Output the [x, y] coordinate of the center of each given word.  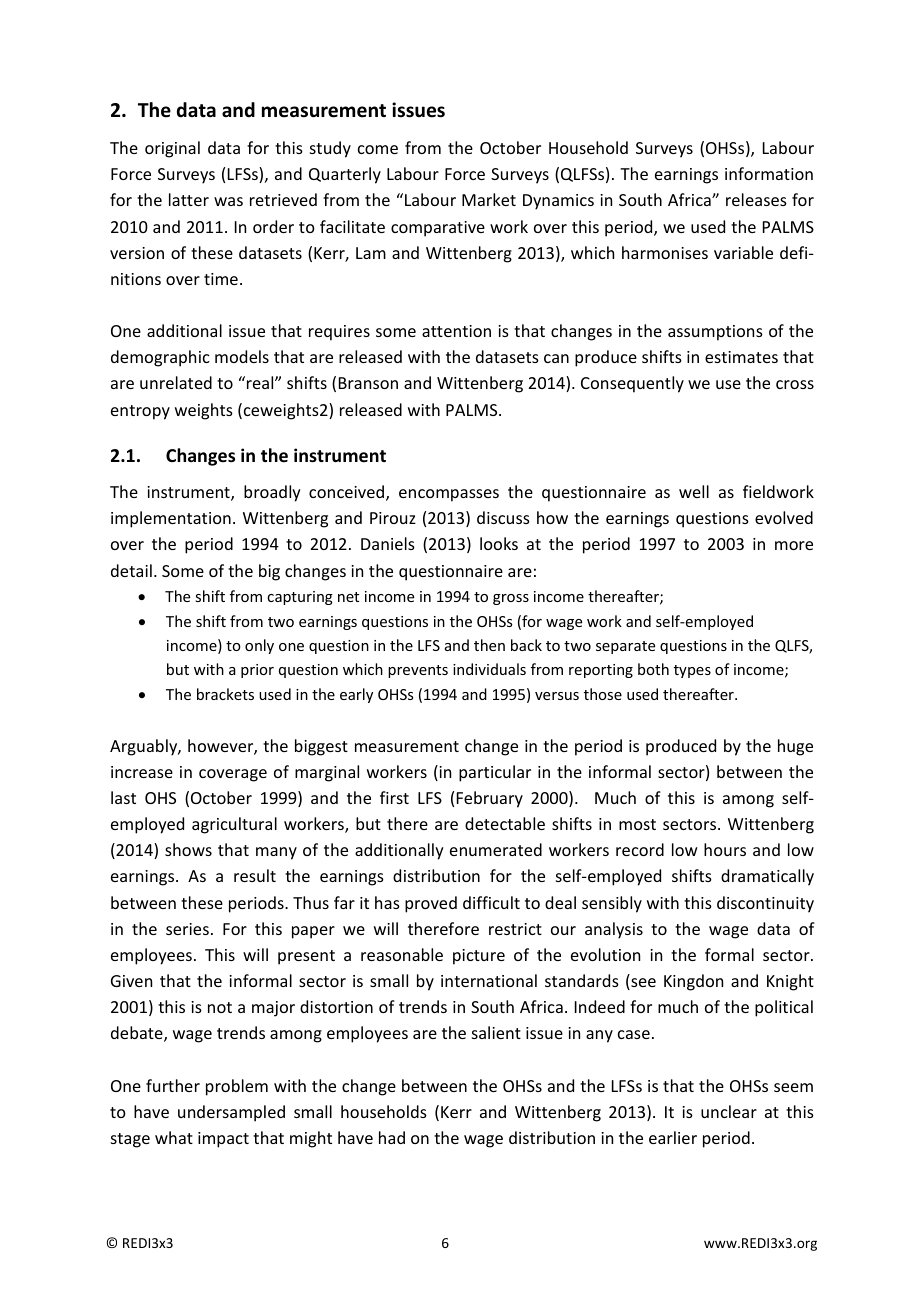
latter [189, 199]
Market [489, 199]
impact [223, 1140]
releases [756, 199]
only [259, 646]
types [692, 671]
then [489, 645]
